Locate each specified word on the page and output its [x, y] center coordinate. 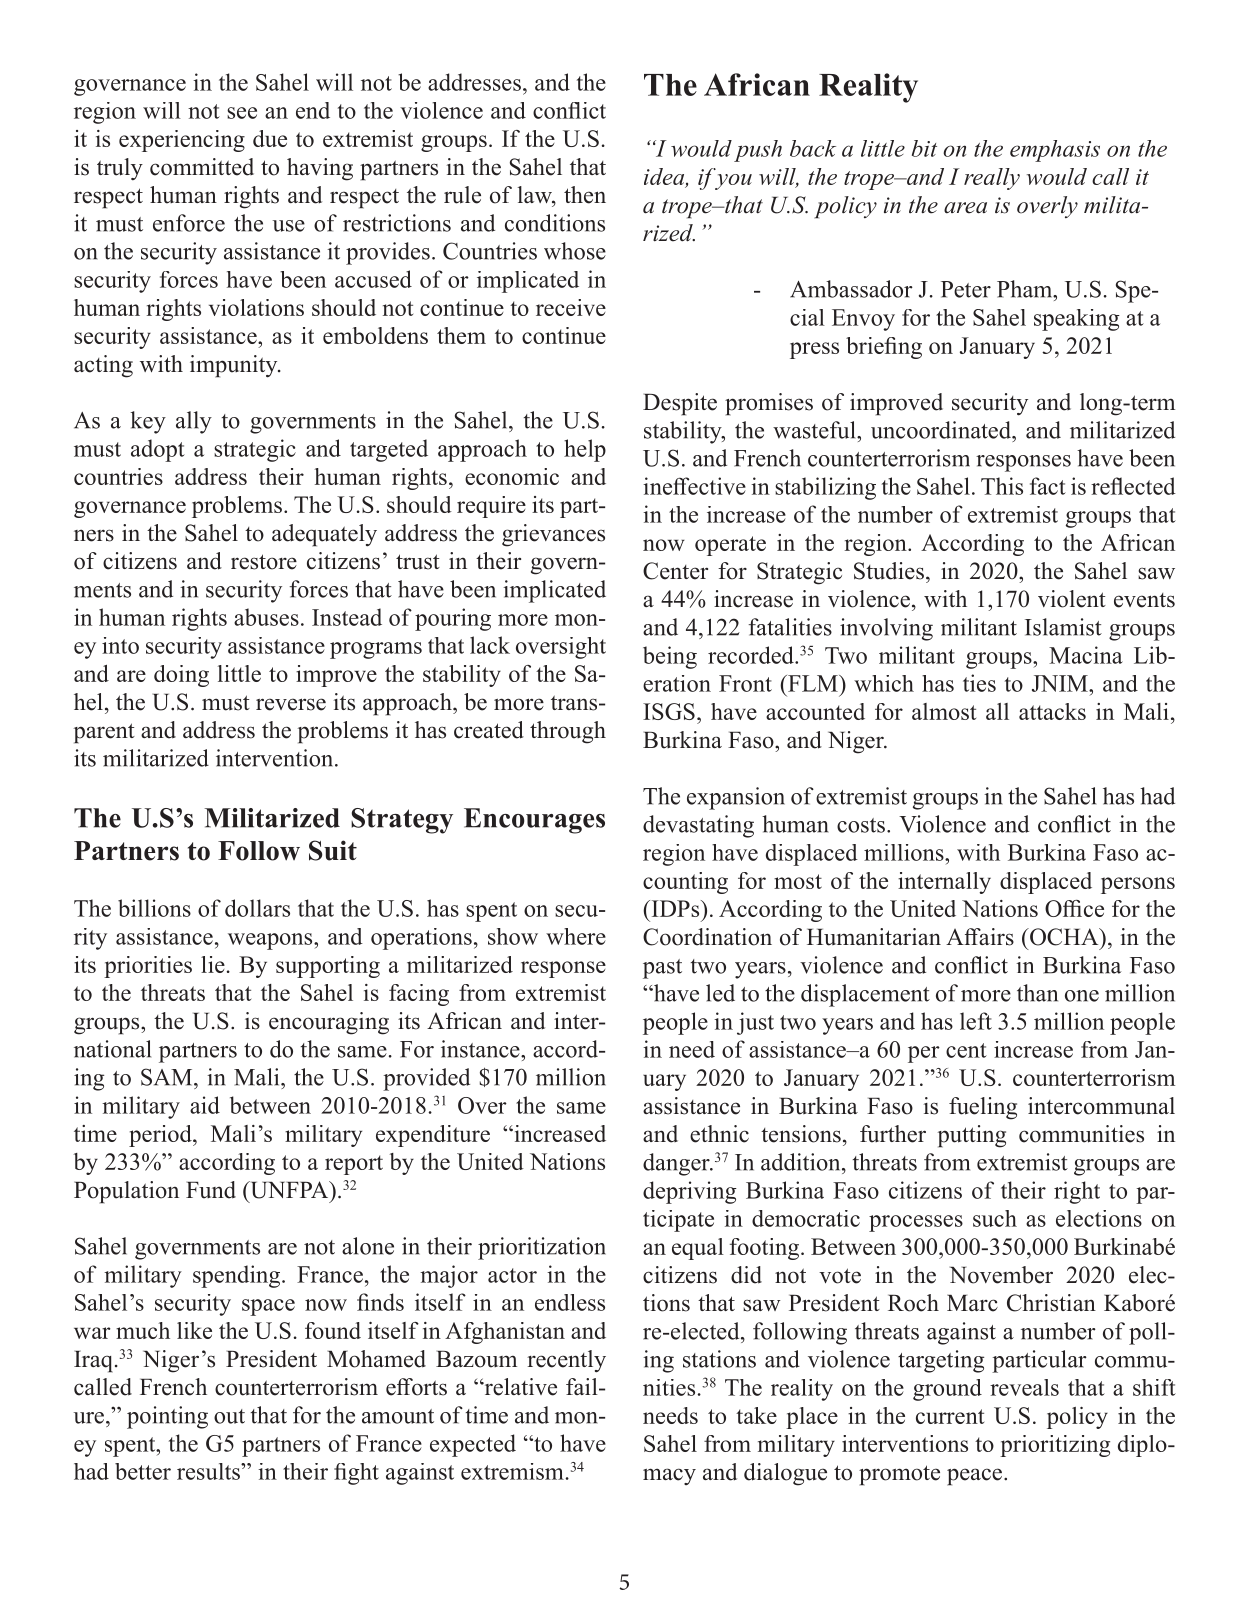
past [662, 969]
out [229, 1416]
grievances [553, 535]
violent [1072, 599]
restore [264, 562]
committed [202, 167]
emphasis [1055, 151]
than [1037, 993]
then [585, 195]
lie [213, 964]
